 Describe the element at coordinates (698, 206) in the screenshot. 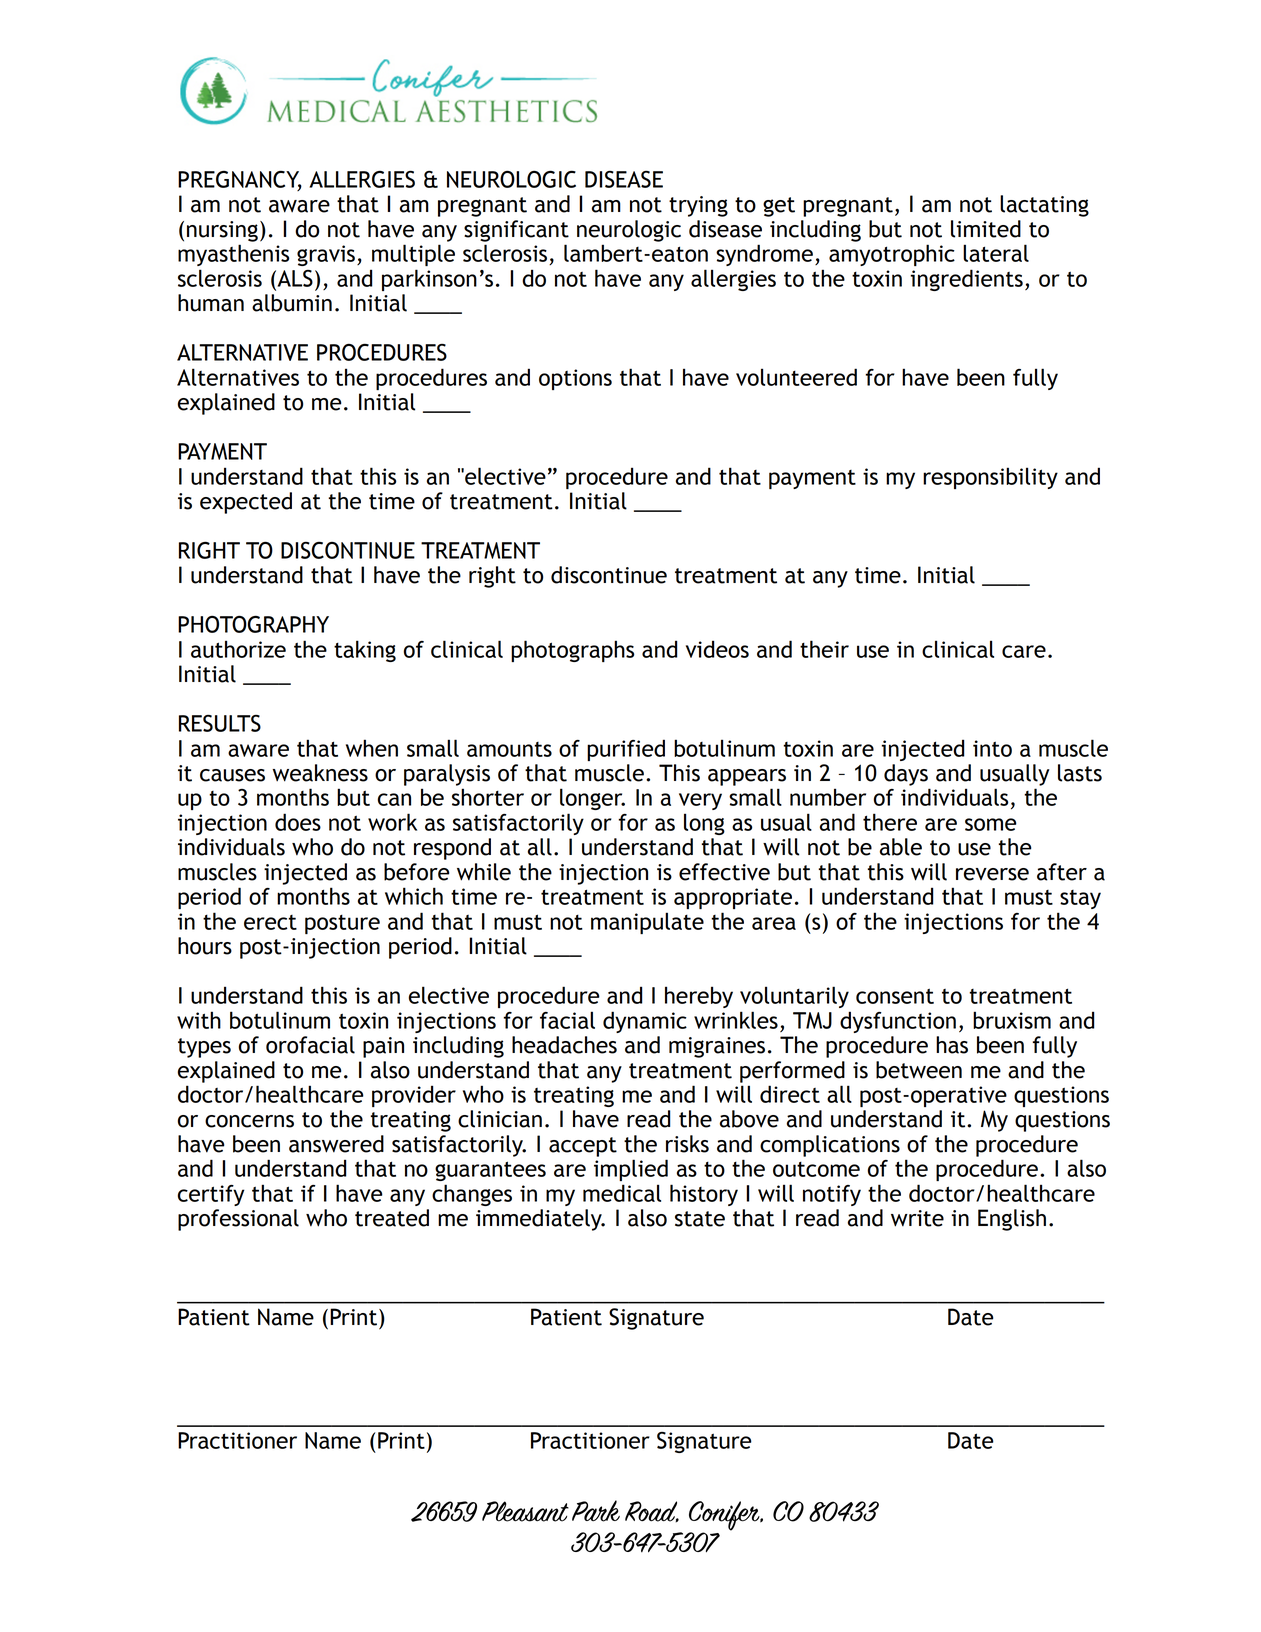

I see `trying` at that location.
